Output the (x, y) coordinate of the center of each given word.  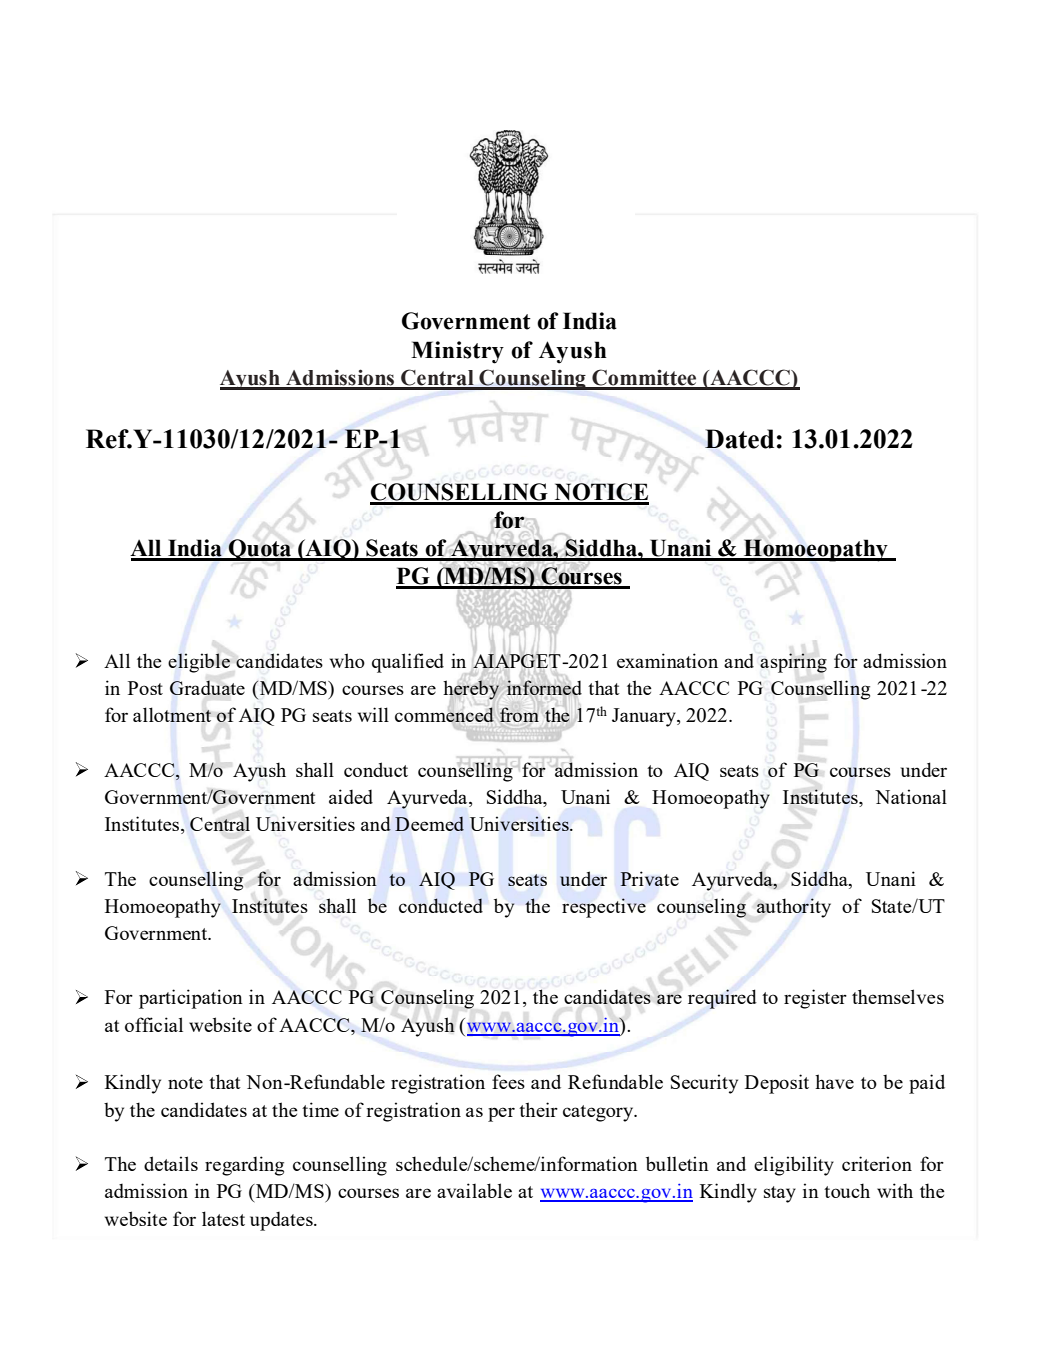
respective (604, 908)
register (815, 999)
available (474, 1190)
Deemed (429, 823)
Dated (739, 439)
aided (351, 796)
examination (667, 660)
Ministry (457, 352)
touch (847, 1190)
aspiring (793, 663)
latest (223, 1218)
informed (544, 687)
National (911, 796)
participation (191, 999)
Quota (260, 550)
